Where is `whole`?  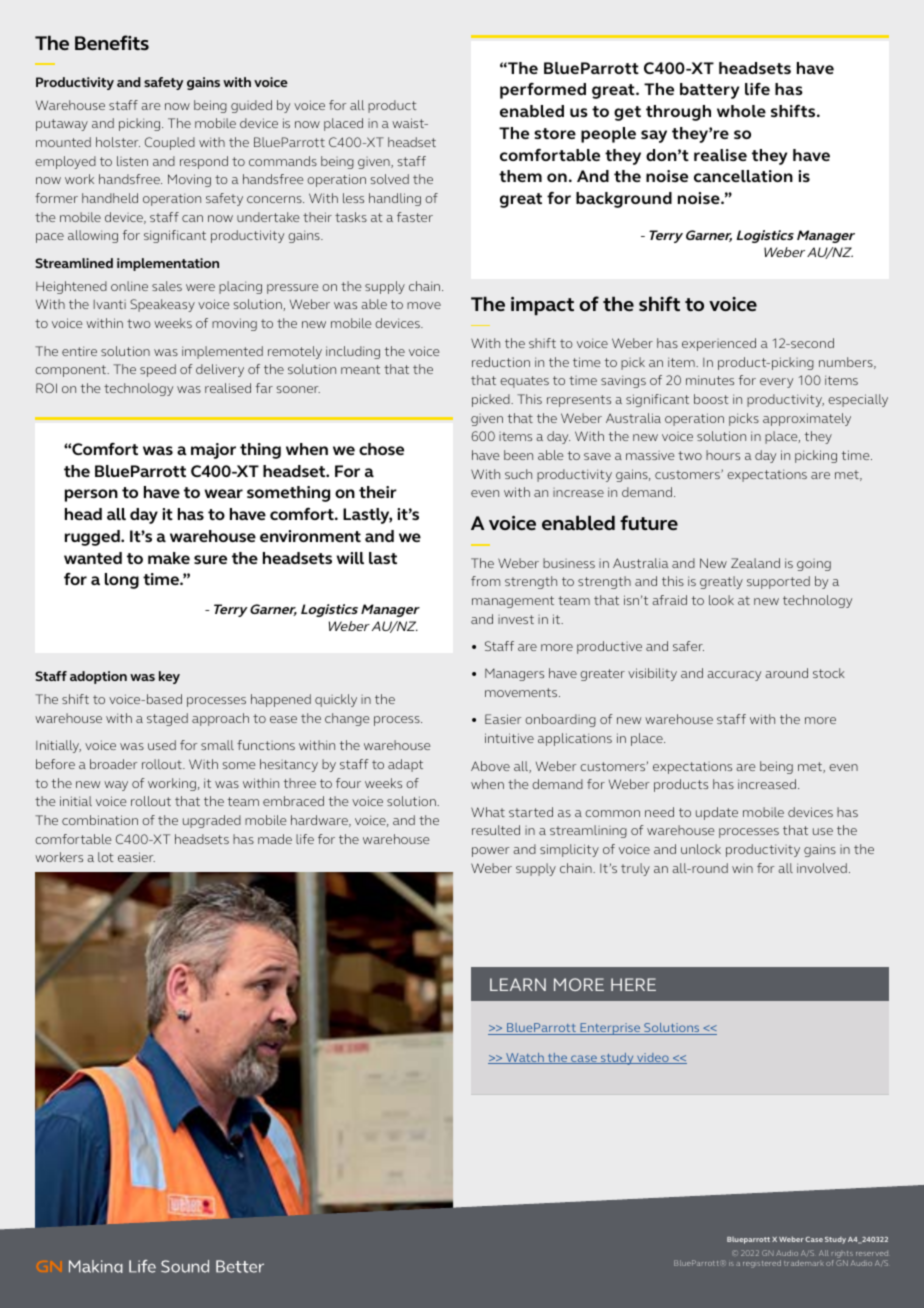 whole is located at coordinates (741, 111).
